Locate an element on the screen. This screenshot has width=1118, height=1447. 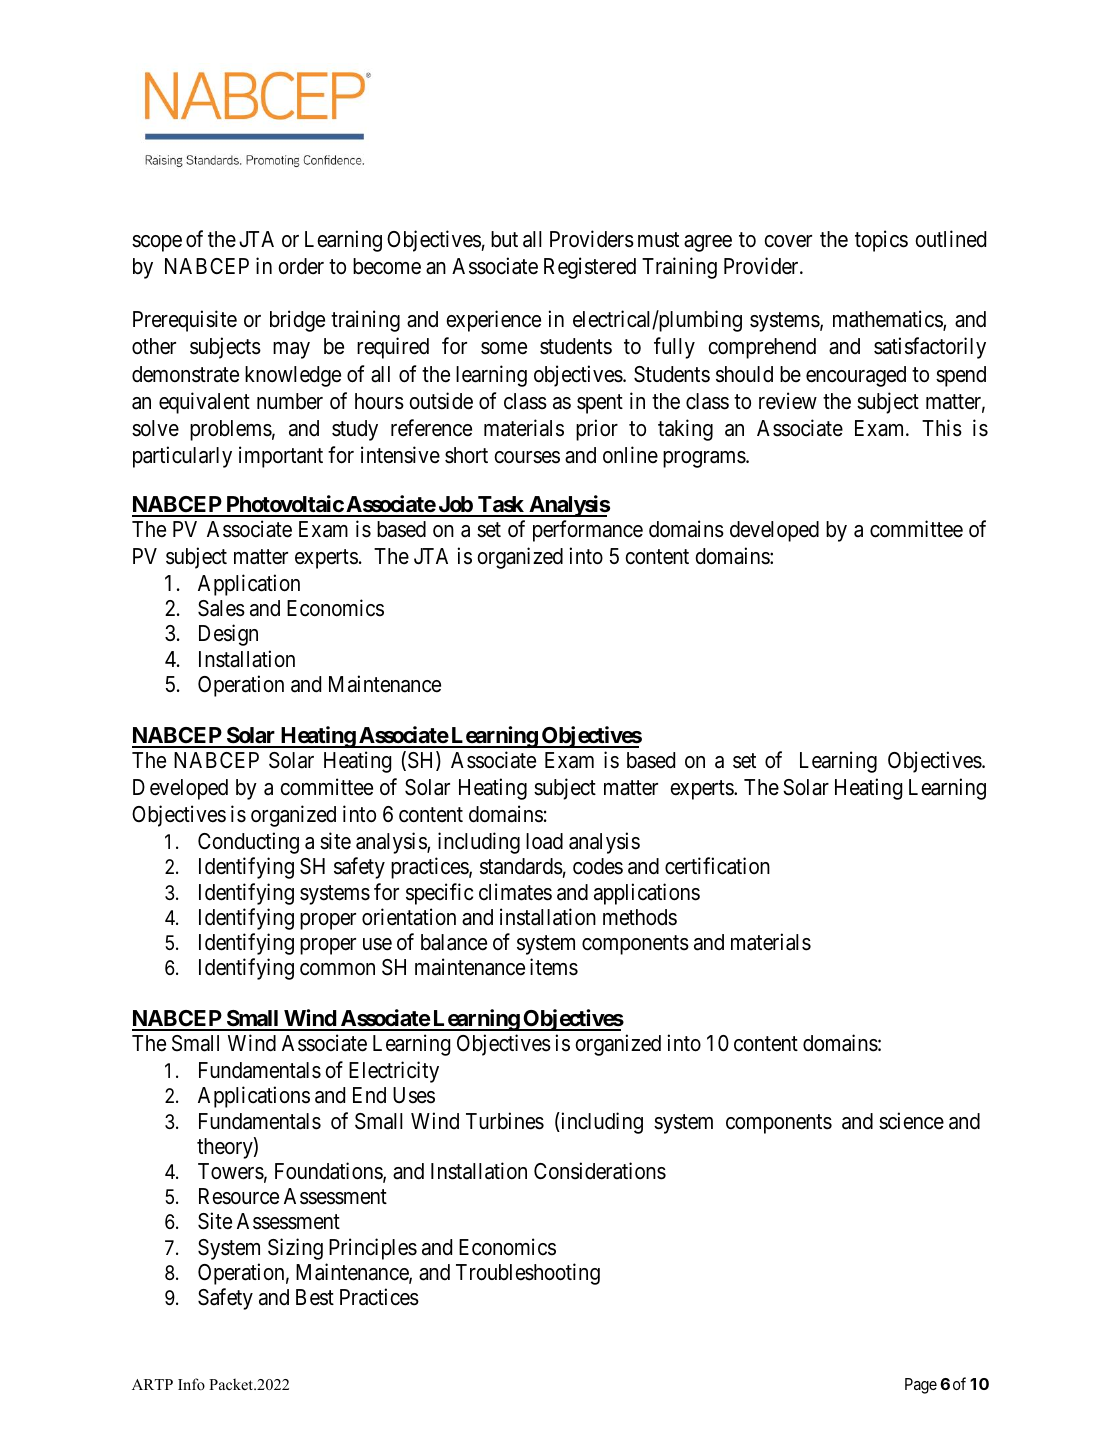
but is located at coordinates (504, 239).
